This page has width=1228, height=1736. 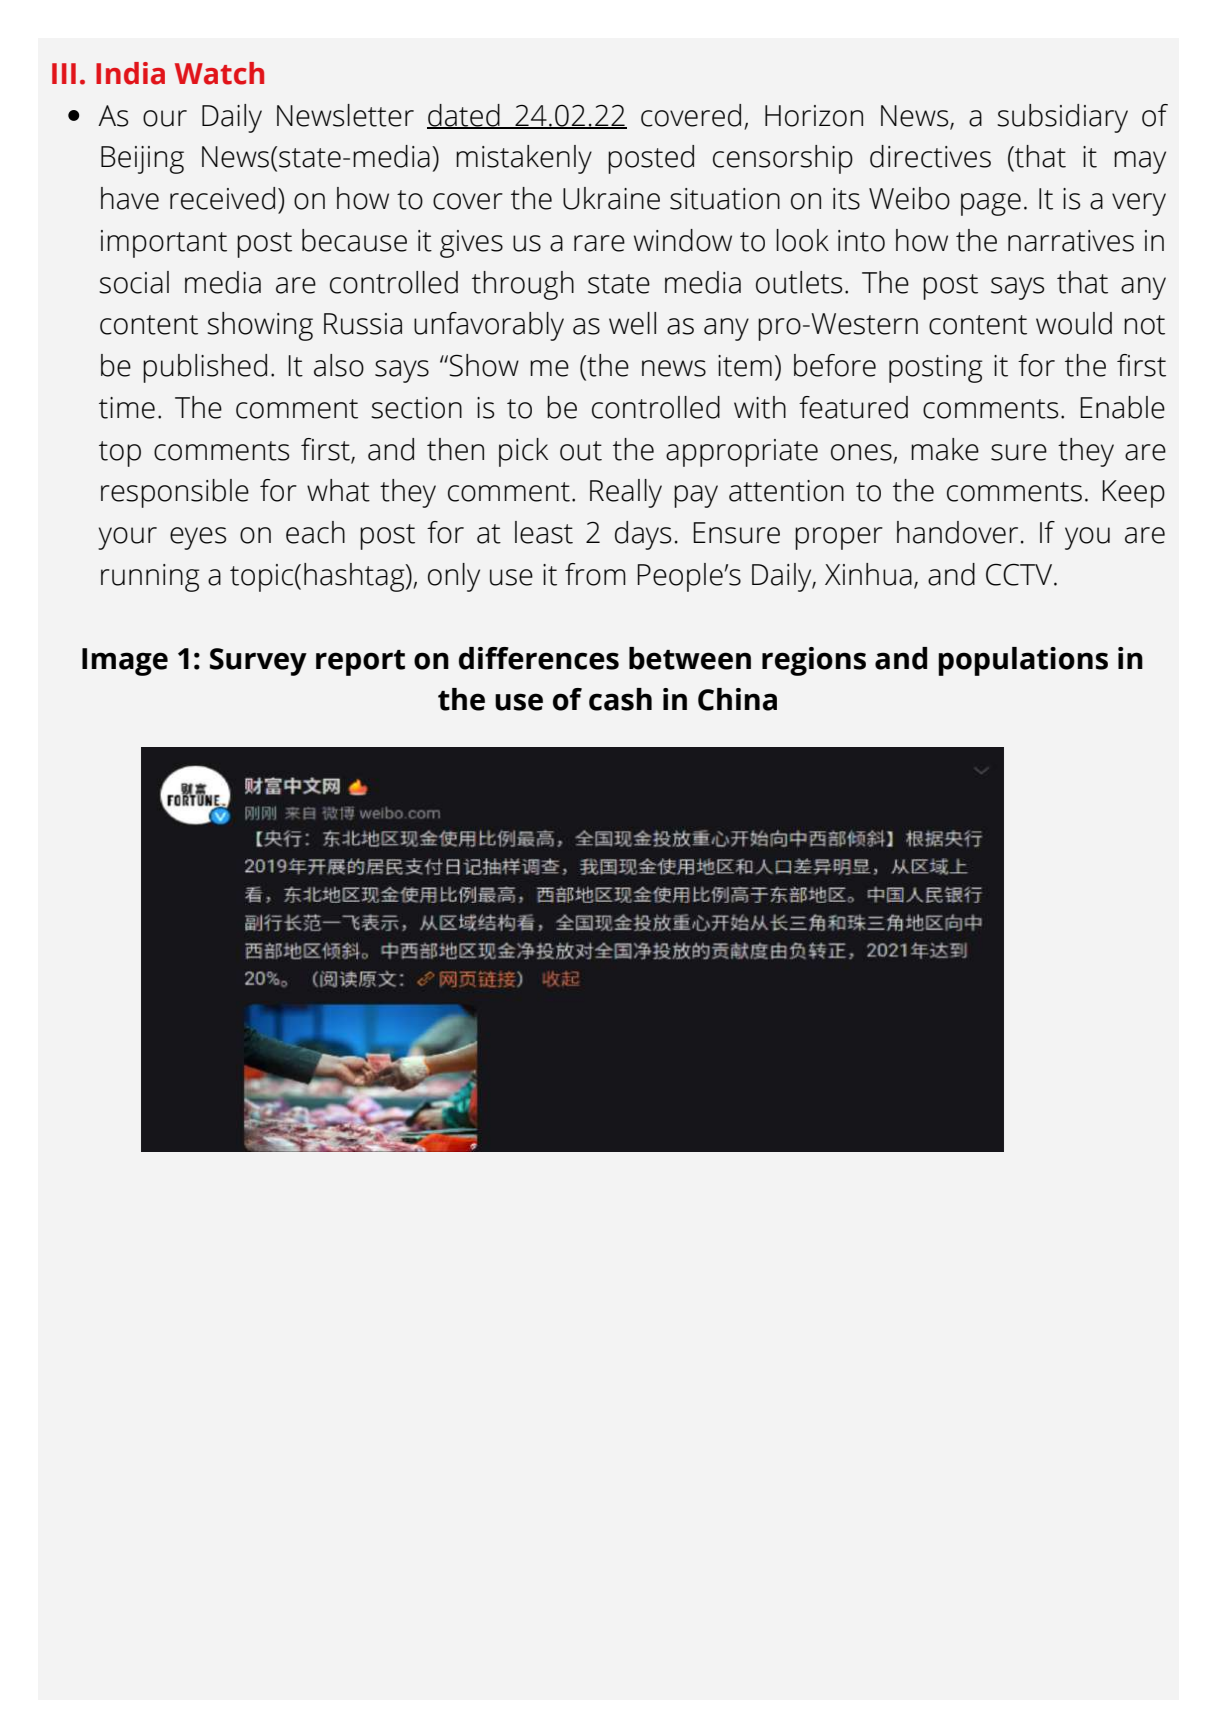 What do you see at coordinates (464, 116) in the page?
I see `dated` at bounding box center [464, 116].
